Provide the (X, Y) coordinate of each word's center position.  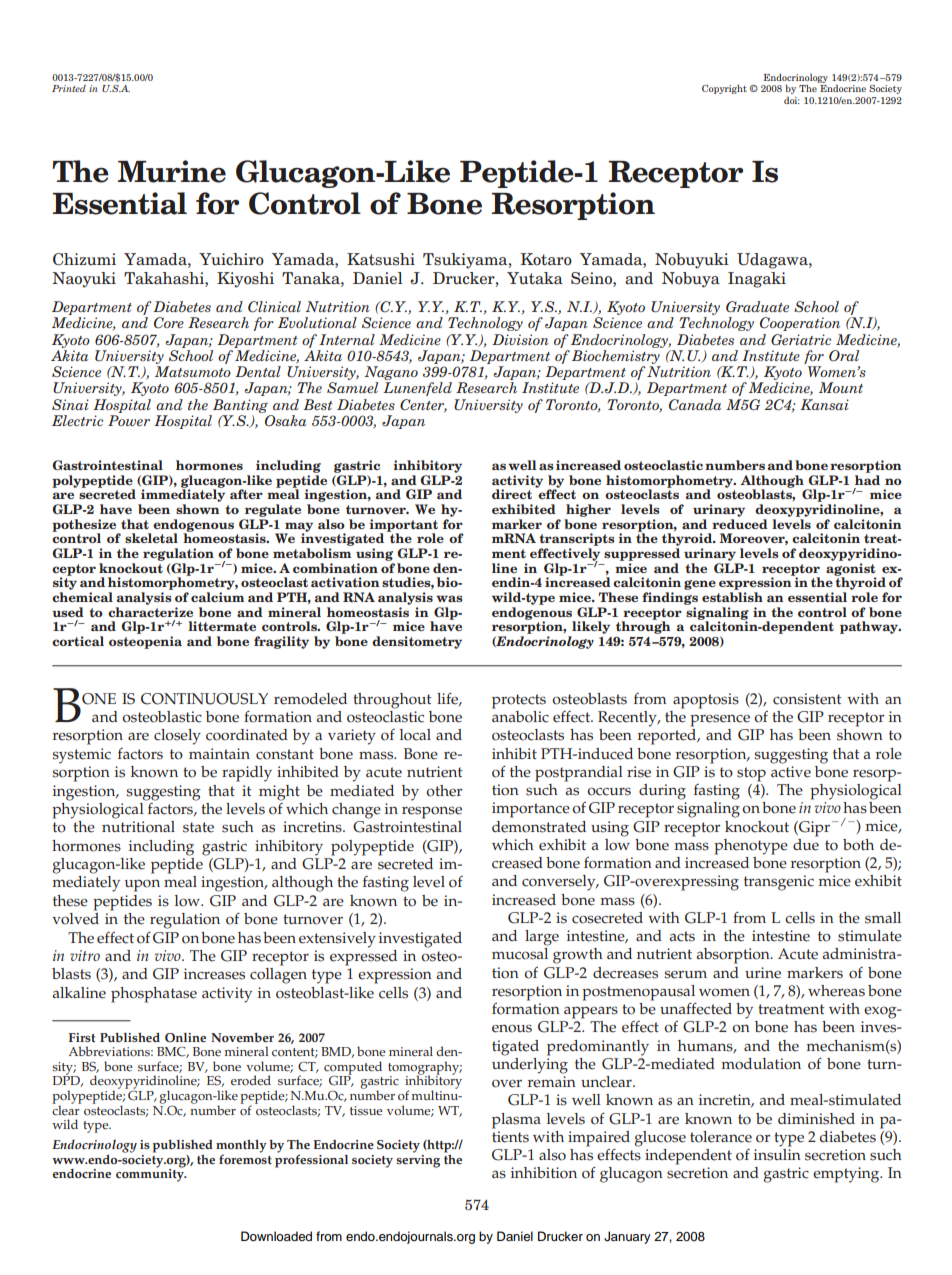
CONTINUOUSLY (204, 699)
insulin (777, 1153)
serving (418, 1160)
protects (519, 701)
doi (792, 100)
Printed (69, 88)
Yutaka (535, 278)
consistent (807, 699)
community (151, 1174)
